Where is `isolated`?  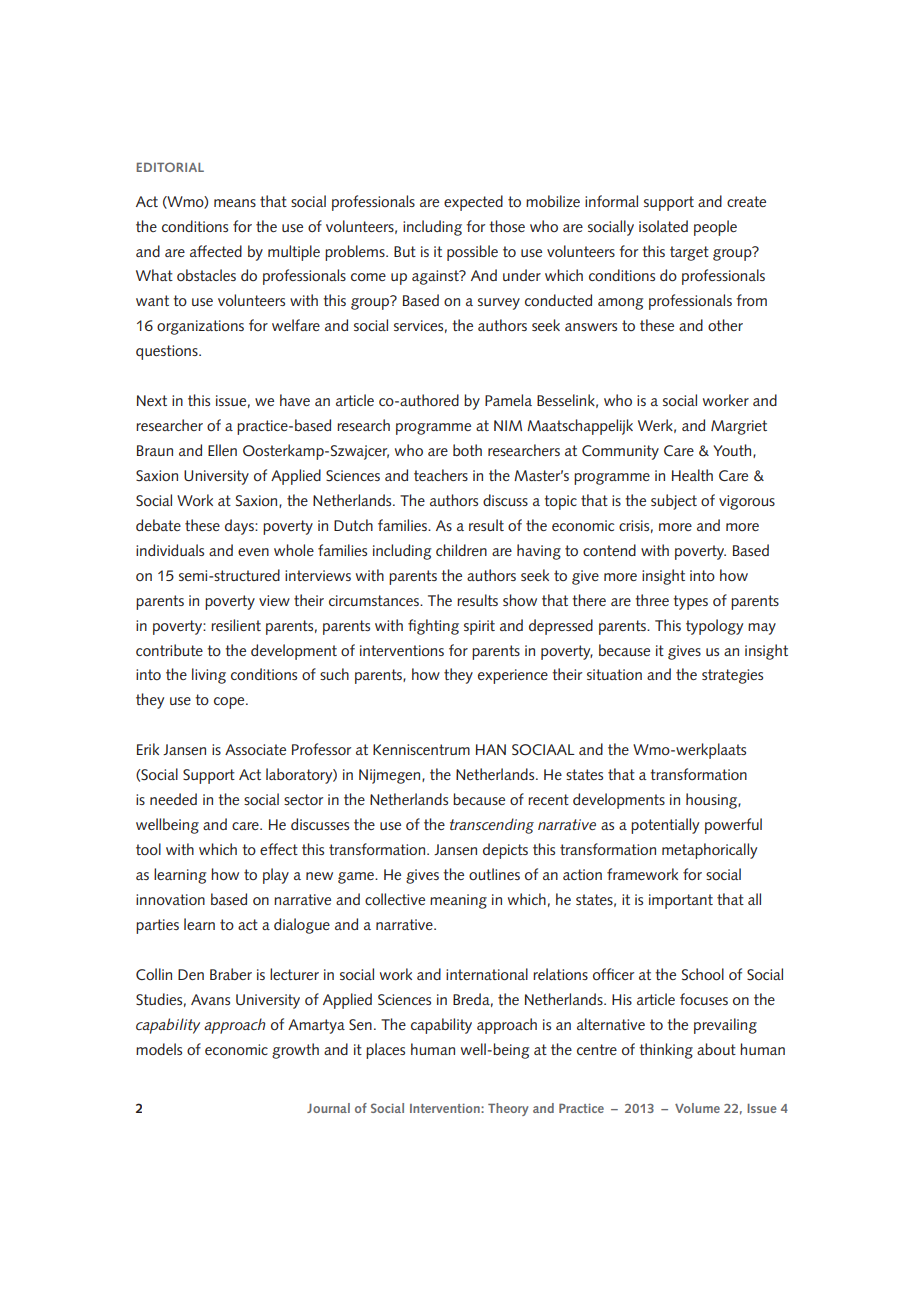
isolated is located at coordinates (663, 226).
